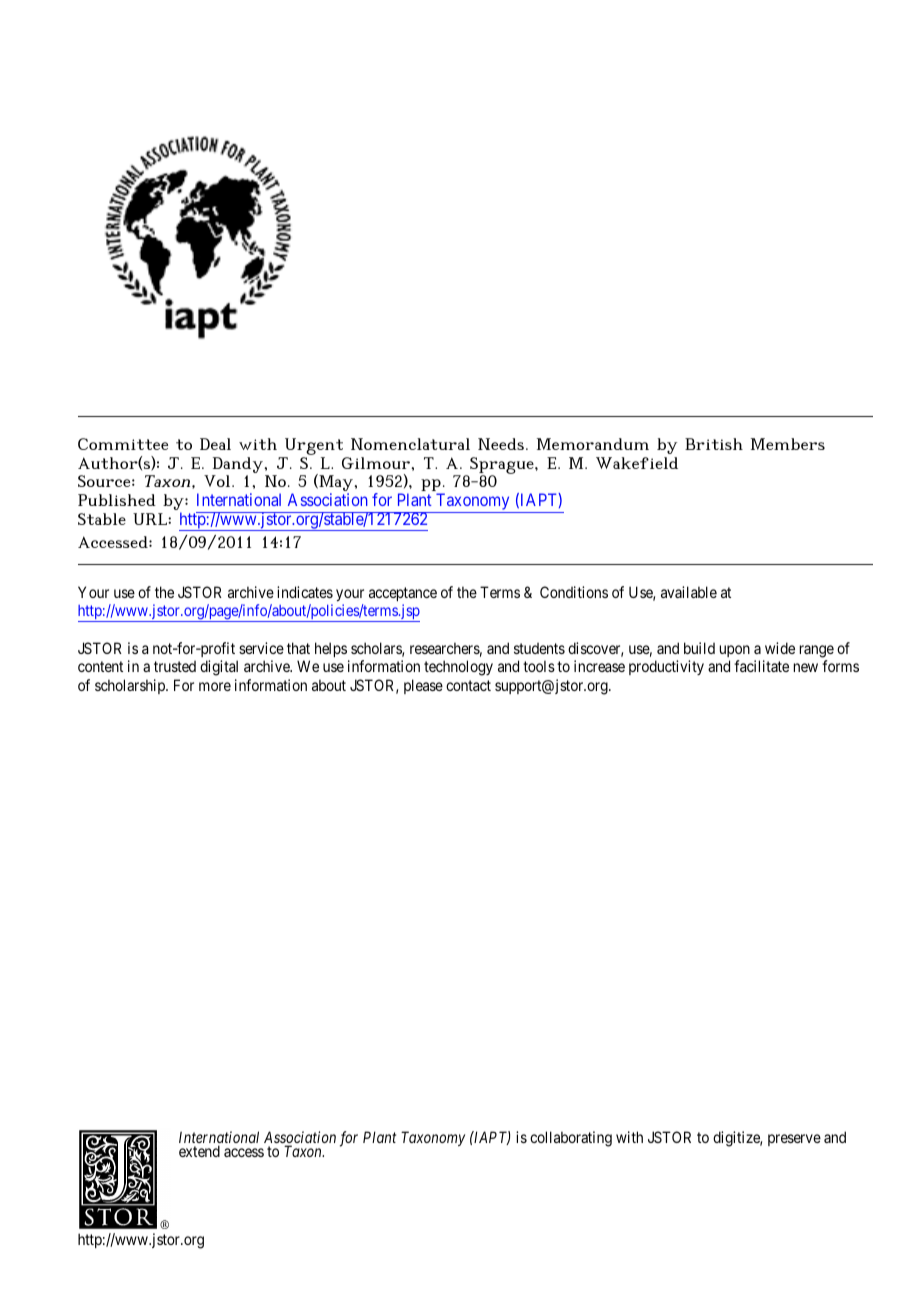  What do you see at coordinates (788, 444) in the screenshot?
I see `Members` at bounding box center [788, 444].
